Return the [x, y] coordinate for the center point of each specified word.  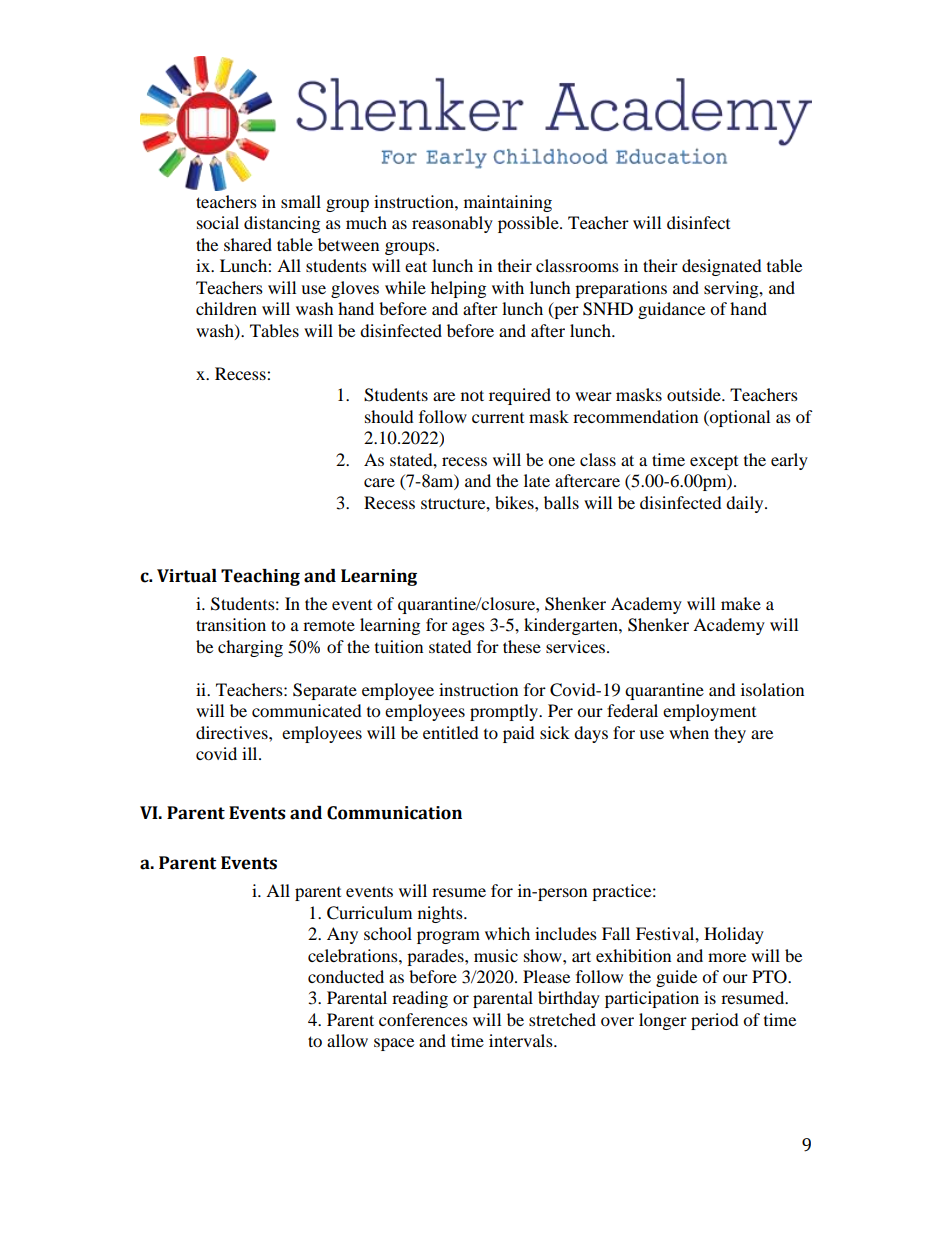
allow [347, 1040]
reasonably [452, 224]
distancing [282, 224]
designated [722, 267]
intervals [522, 1040]
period [715, 1021]
